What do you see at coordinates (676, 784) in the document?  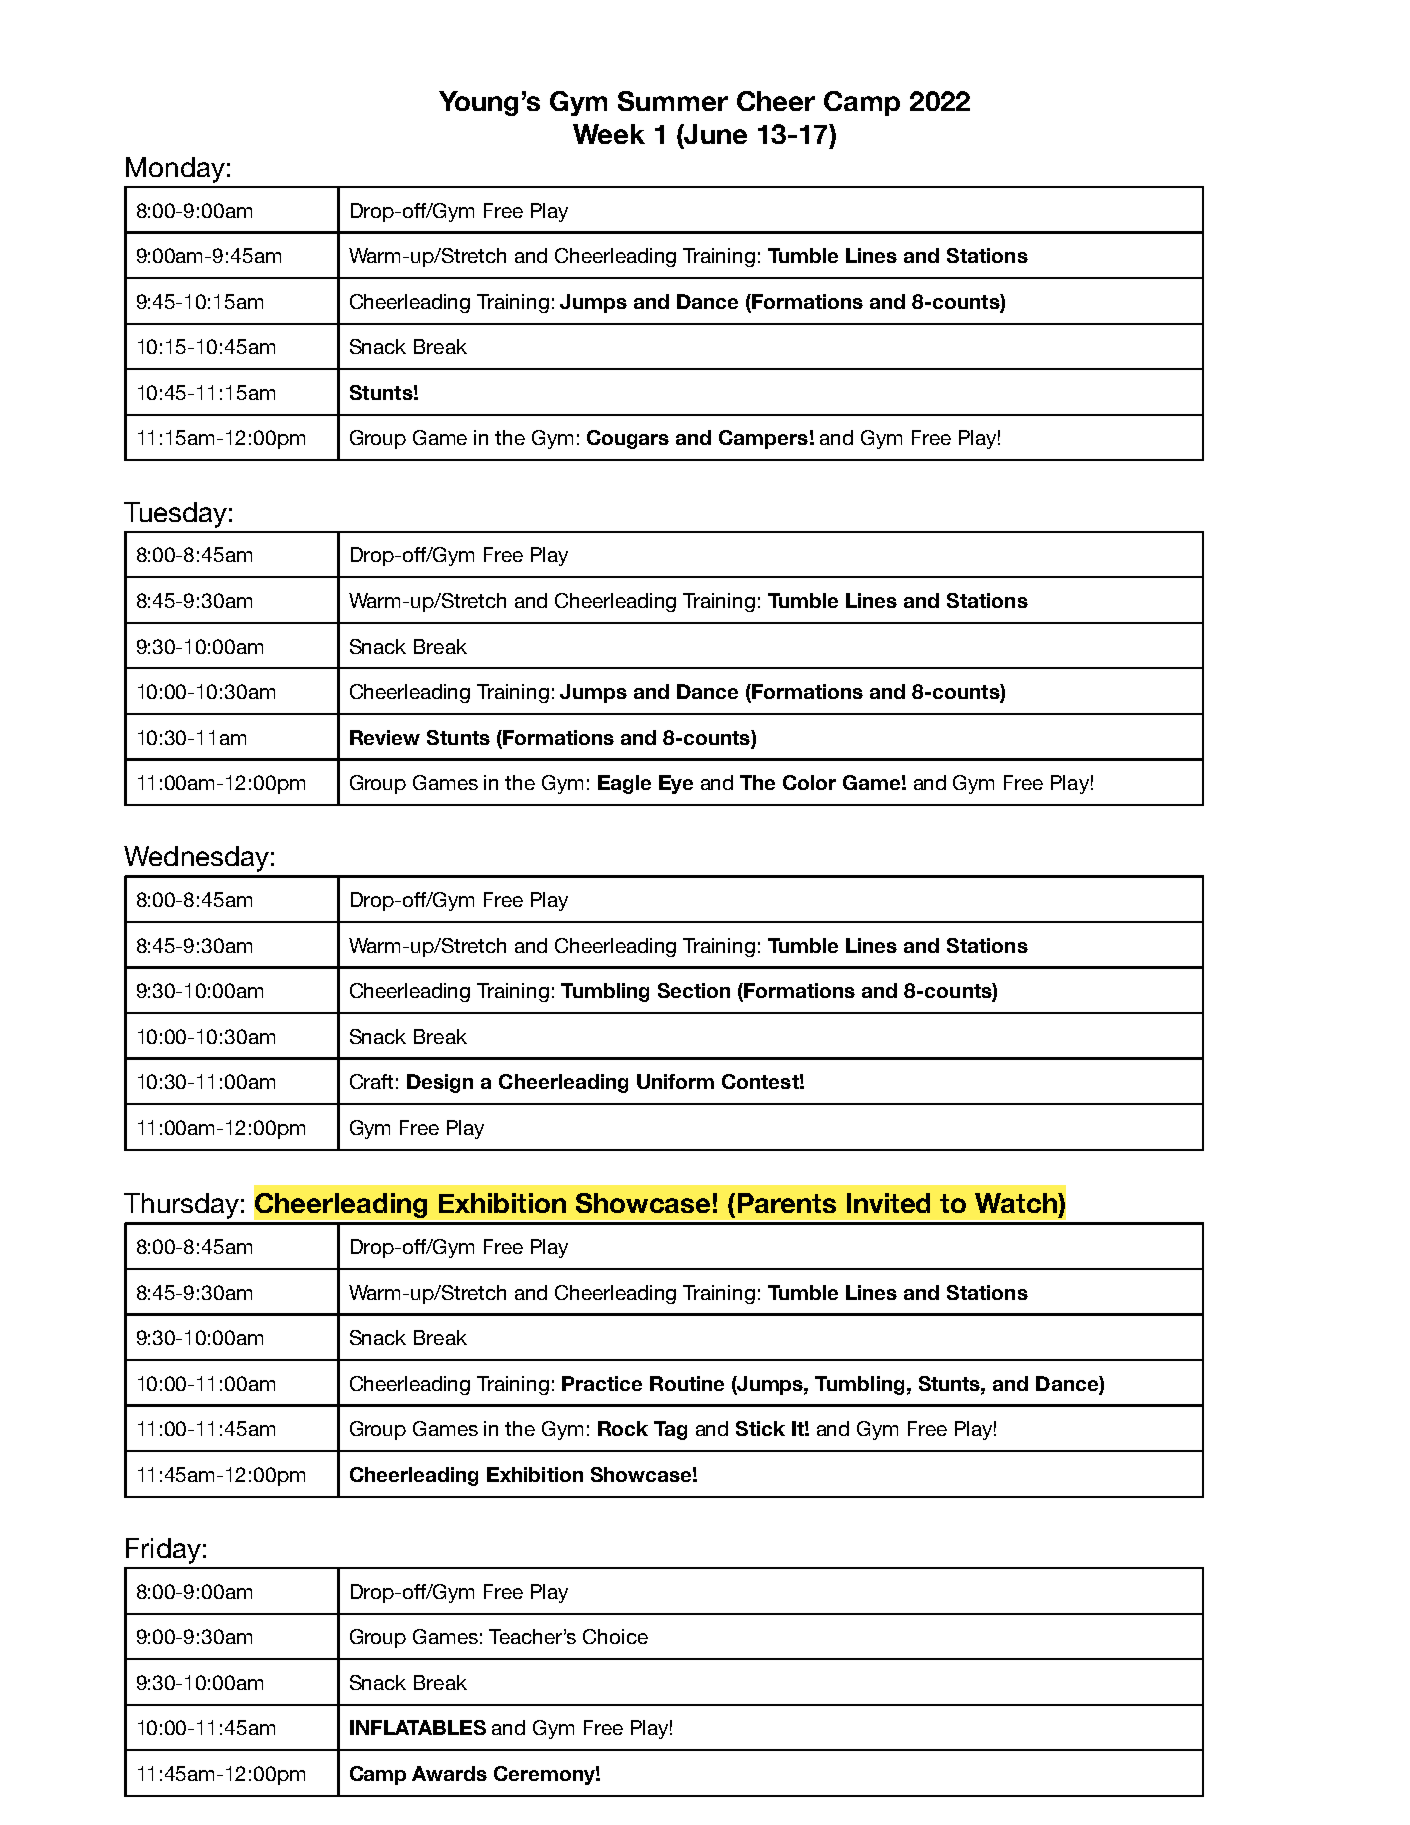 I see `Eye` at bounding box center [676, 784].
